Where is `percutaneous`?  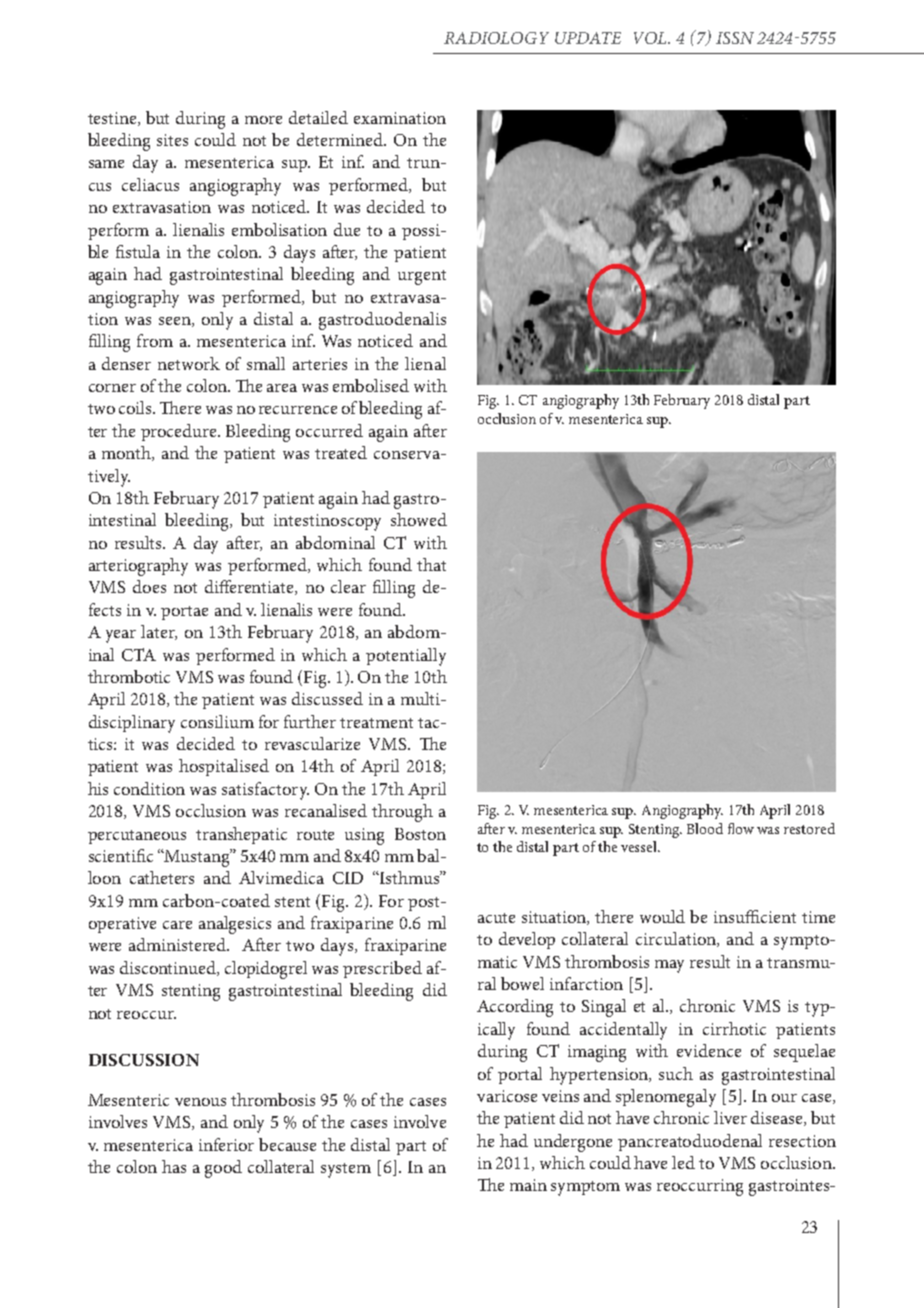
percutaneous is located at coordinates (137, 837).
